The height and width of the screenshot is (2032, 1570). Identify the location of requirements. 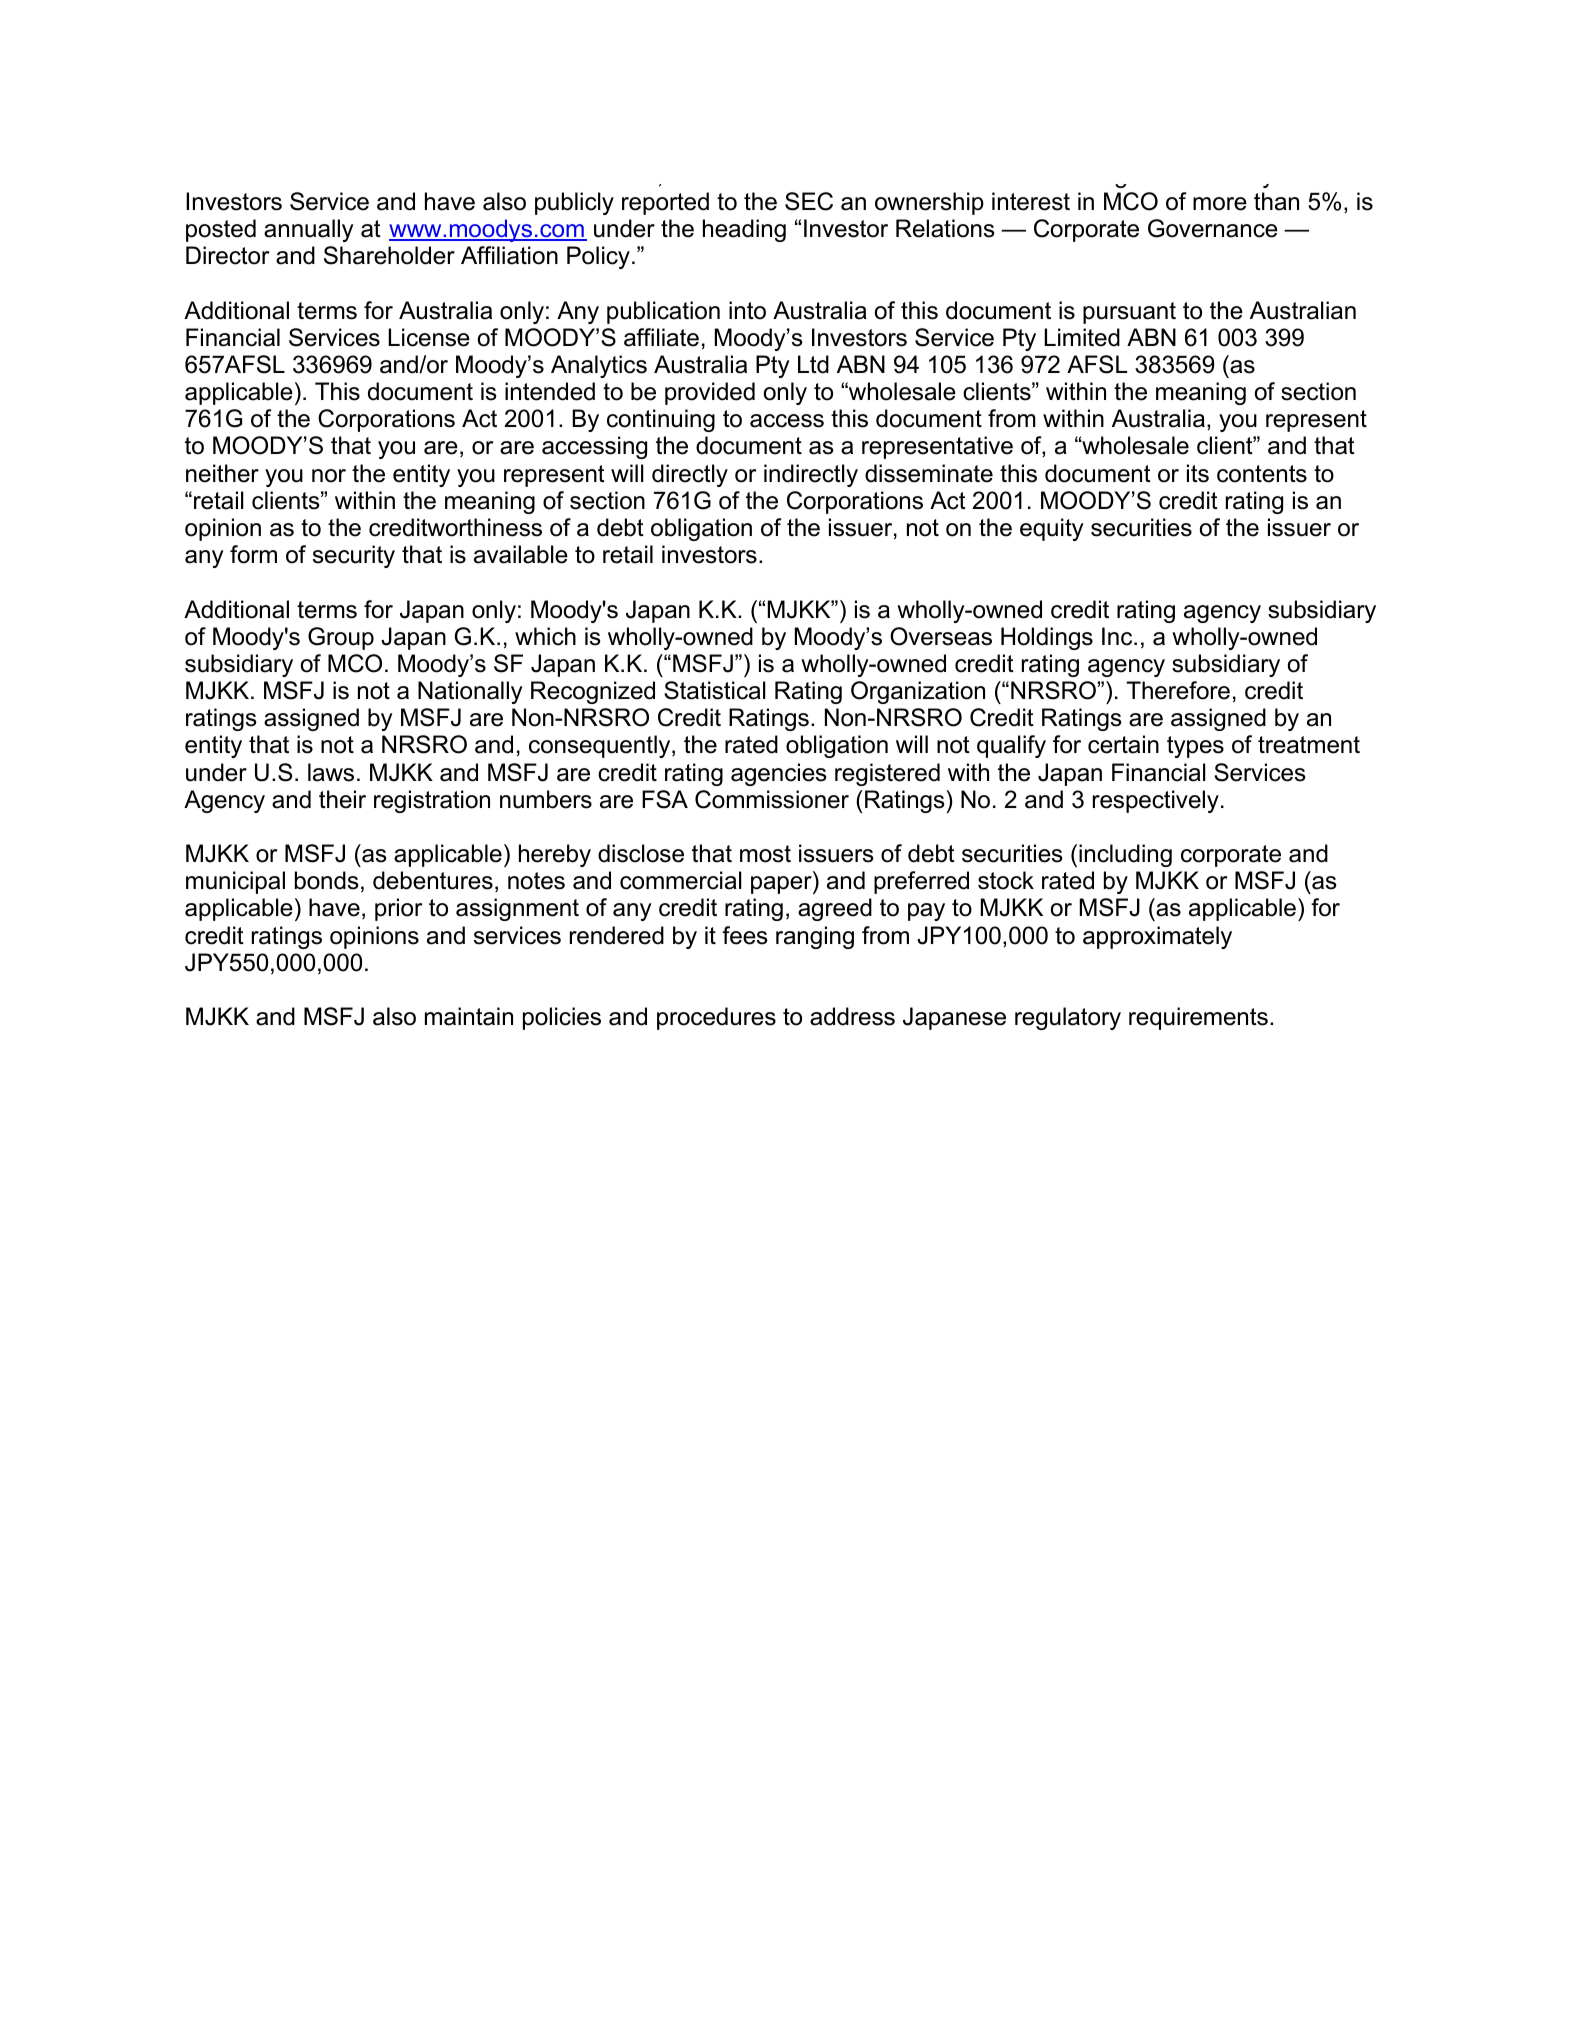
(1198, 1018).
